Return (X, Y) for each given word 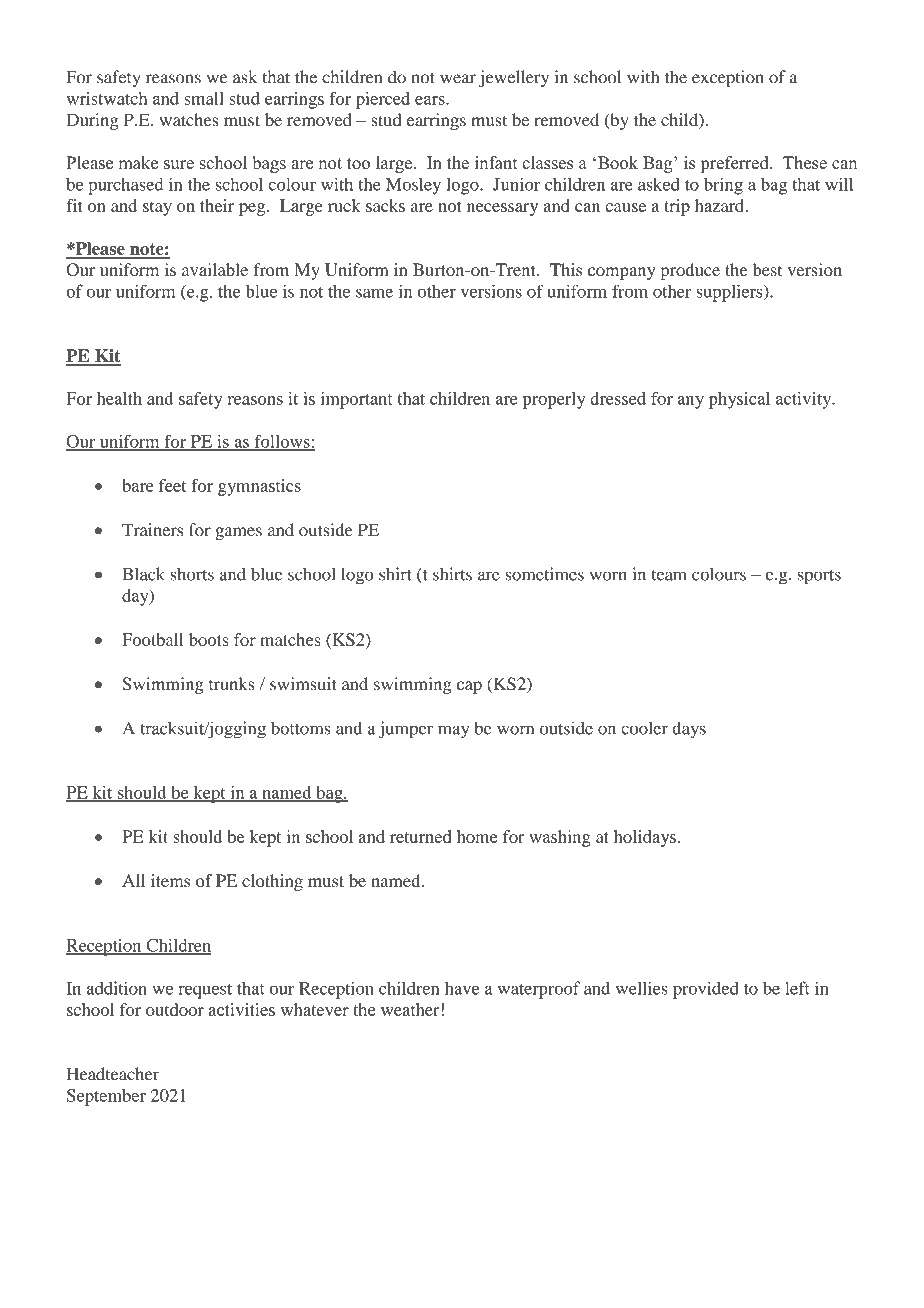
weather (410, 1009)
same (374, 293)
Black (144, 574)
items (170, 880)
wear (458, 79)
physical (739, 400)
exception (728, 79)
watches (189, 120)
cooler (644, 728)
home (477, 836)
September (106, 1097)
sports (819, 577)
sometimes (544, 574)
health (119, 398)
